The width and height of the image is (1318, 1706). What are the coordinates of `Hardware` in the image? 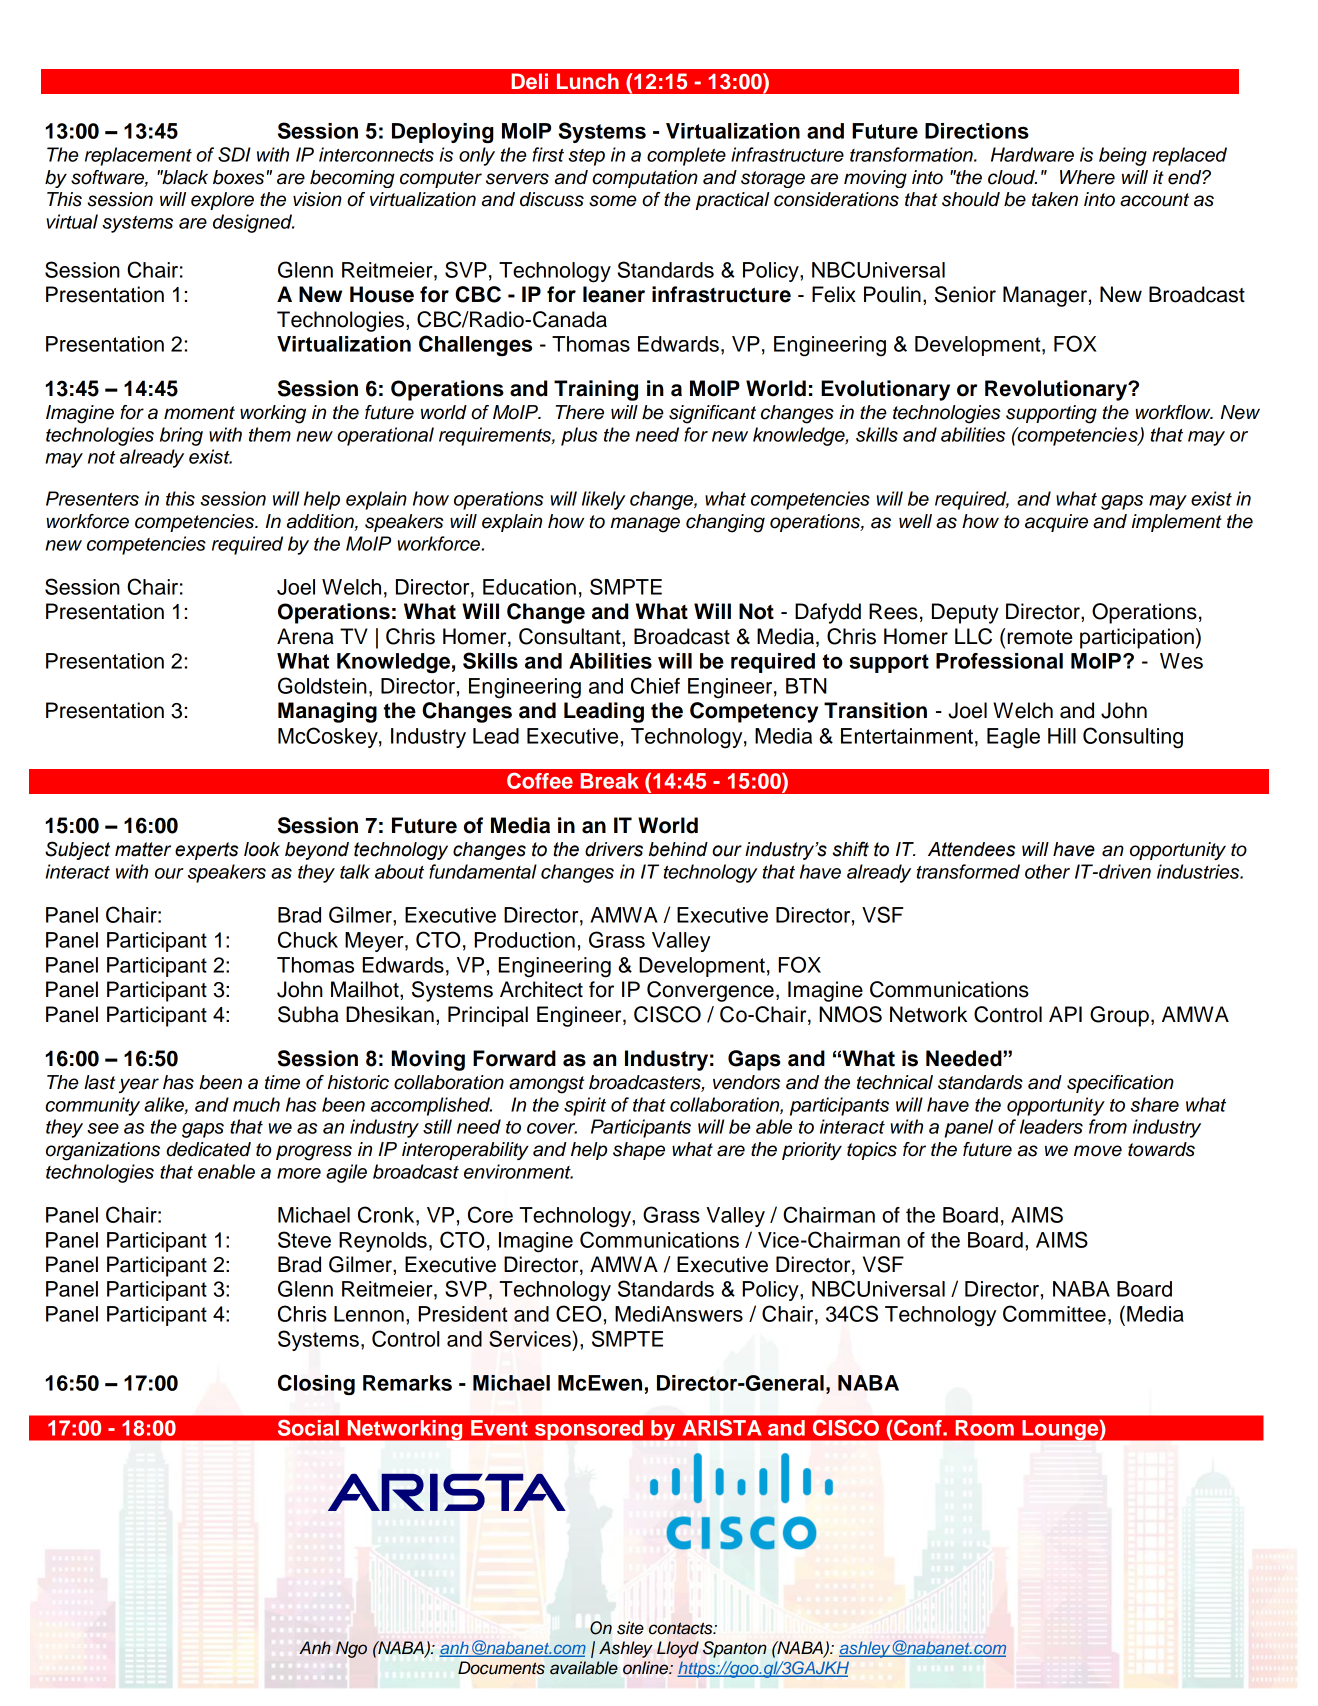 It's located at (1032, 154).
